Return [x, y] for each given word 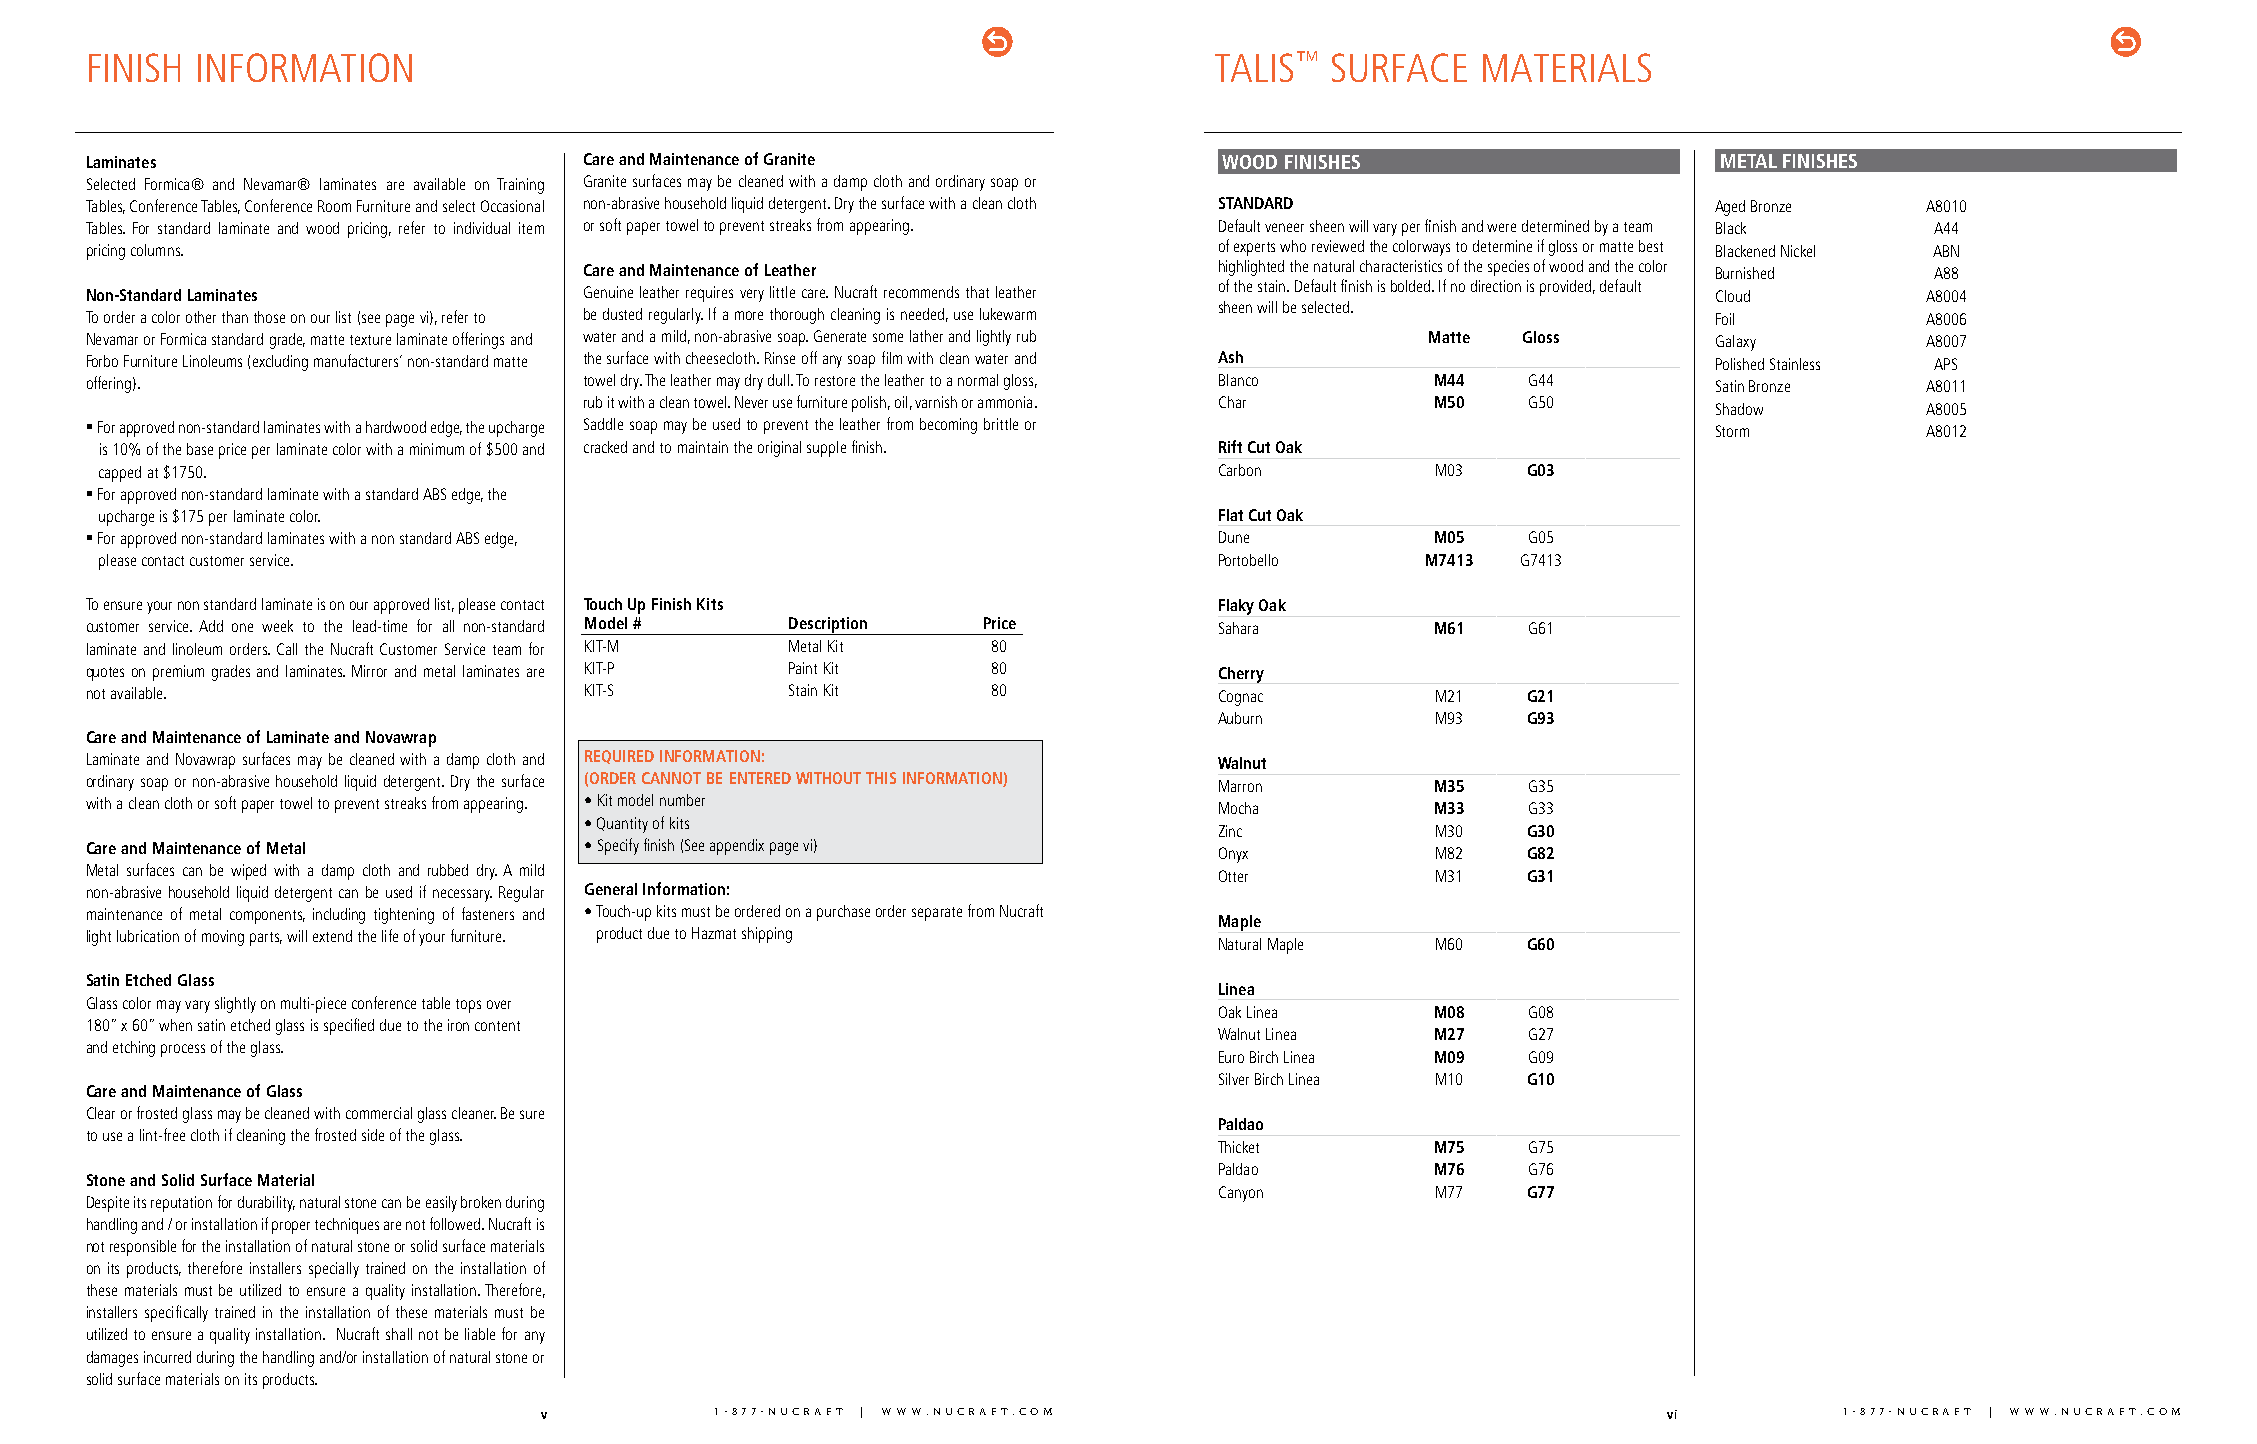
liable [480, 1334]
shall [399, 1334]
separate [937, 914]
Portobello [1248, 560]
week [277, 626]
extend [332, 936]
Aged [1730, 208]
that [977, 292]
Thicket [1238, 1147]
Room [334, 206]
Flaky [1236, 607]
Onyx [1233, 855]
